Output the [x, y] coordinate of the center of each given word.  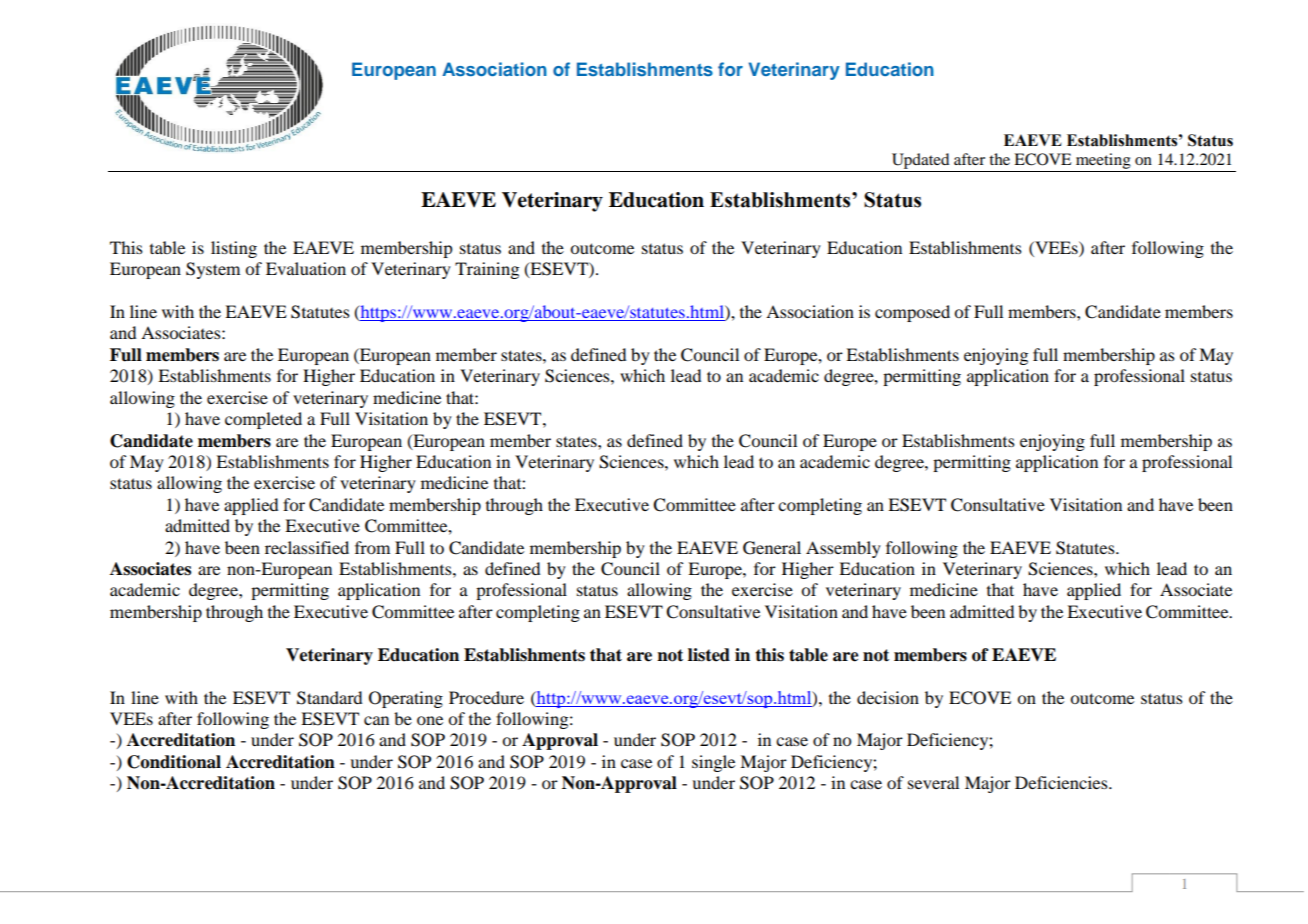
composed [912, 313]
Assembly [843, 549]
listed [709, 655]
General [772, 548]
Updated [920, 162]
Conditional [174, 762]
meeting [1103, 162]
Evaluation [306, 268]
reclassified [307, 547]
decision [888, 697]
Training [487, 270]
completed [263, 420]
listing [234, 249]
